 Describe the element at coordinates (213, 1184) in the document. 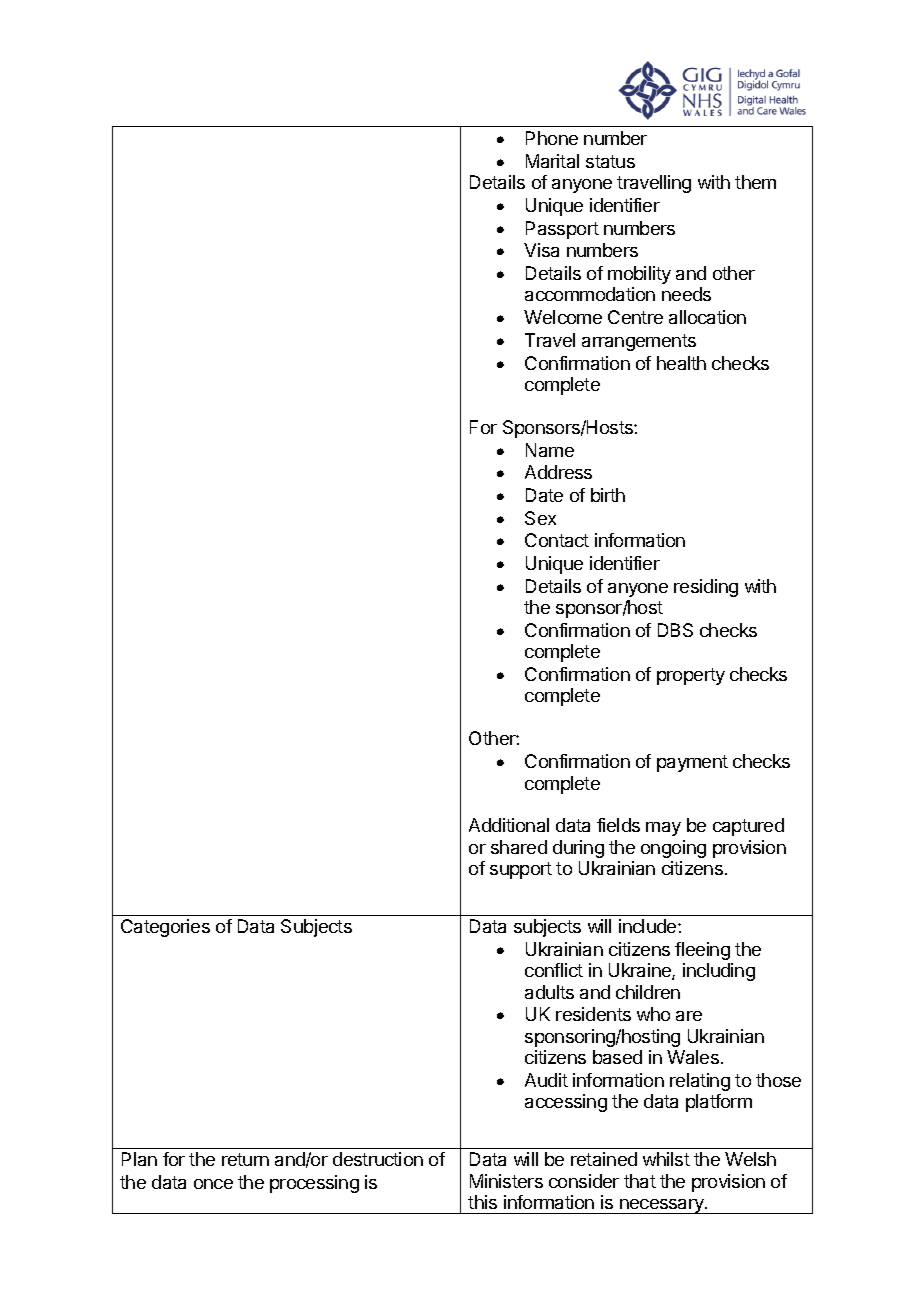

I see `once` at that location.
